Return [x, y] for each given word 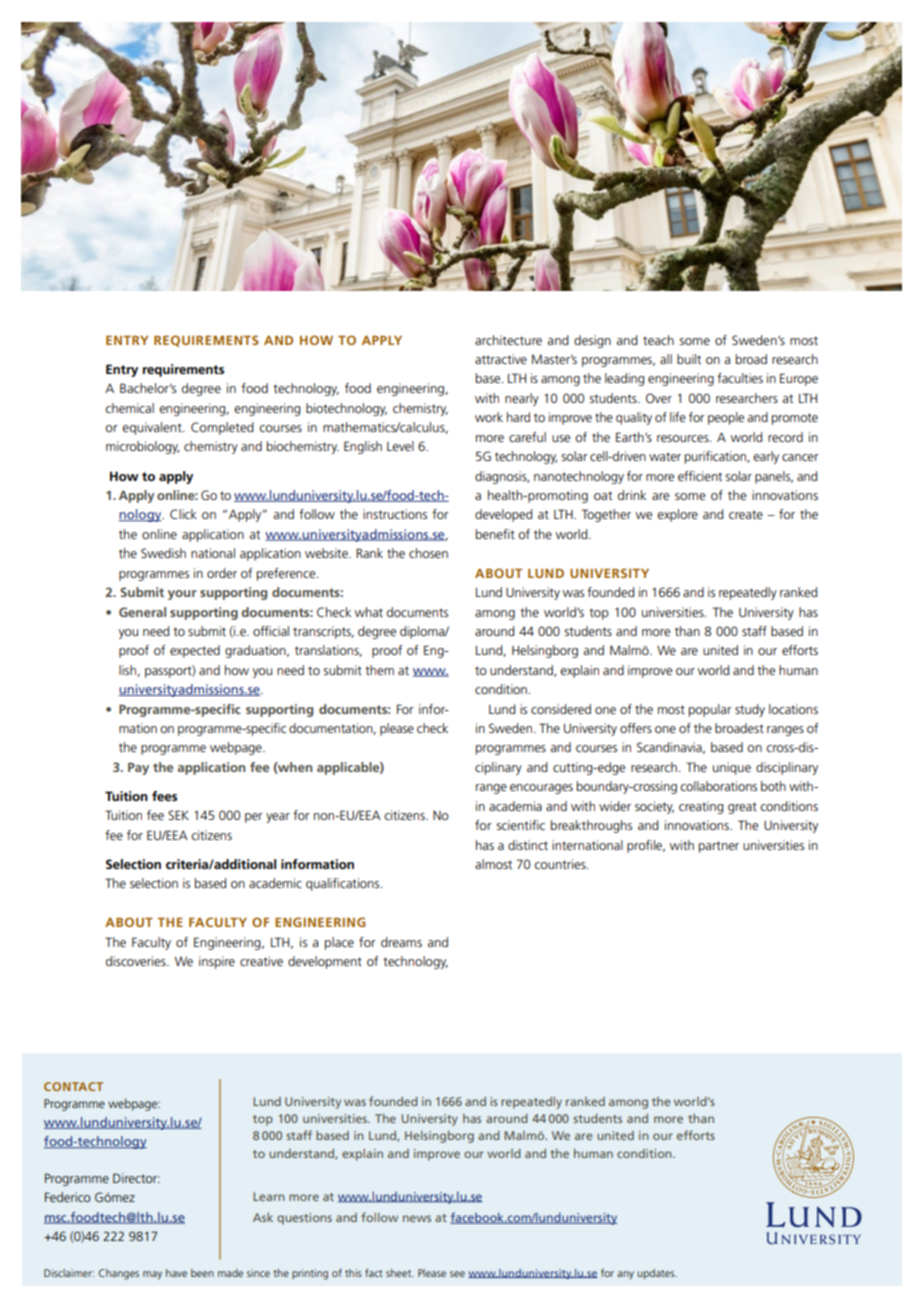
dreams [401, 942]
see [457, 1274]
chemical [129, 408]
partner [719, 847]
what [369, 612]
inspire [217, 962]
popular [710, 710]
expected [195, 651]
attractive [501, 359]
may [152, 1275]
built [689, 359]
